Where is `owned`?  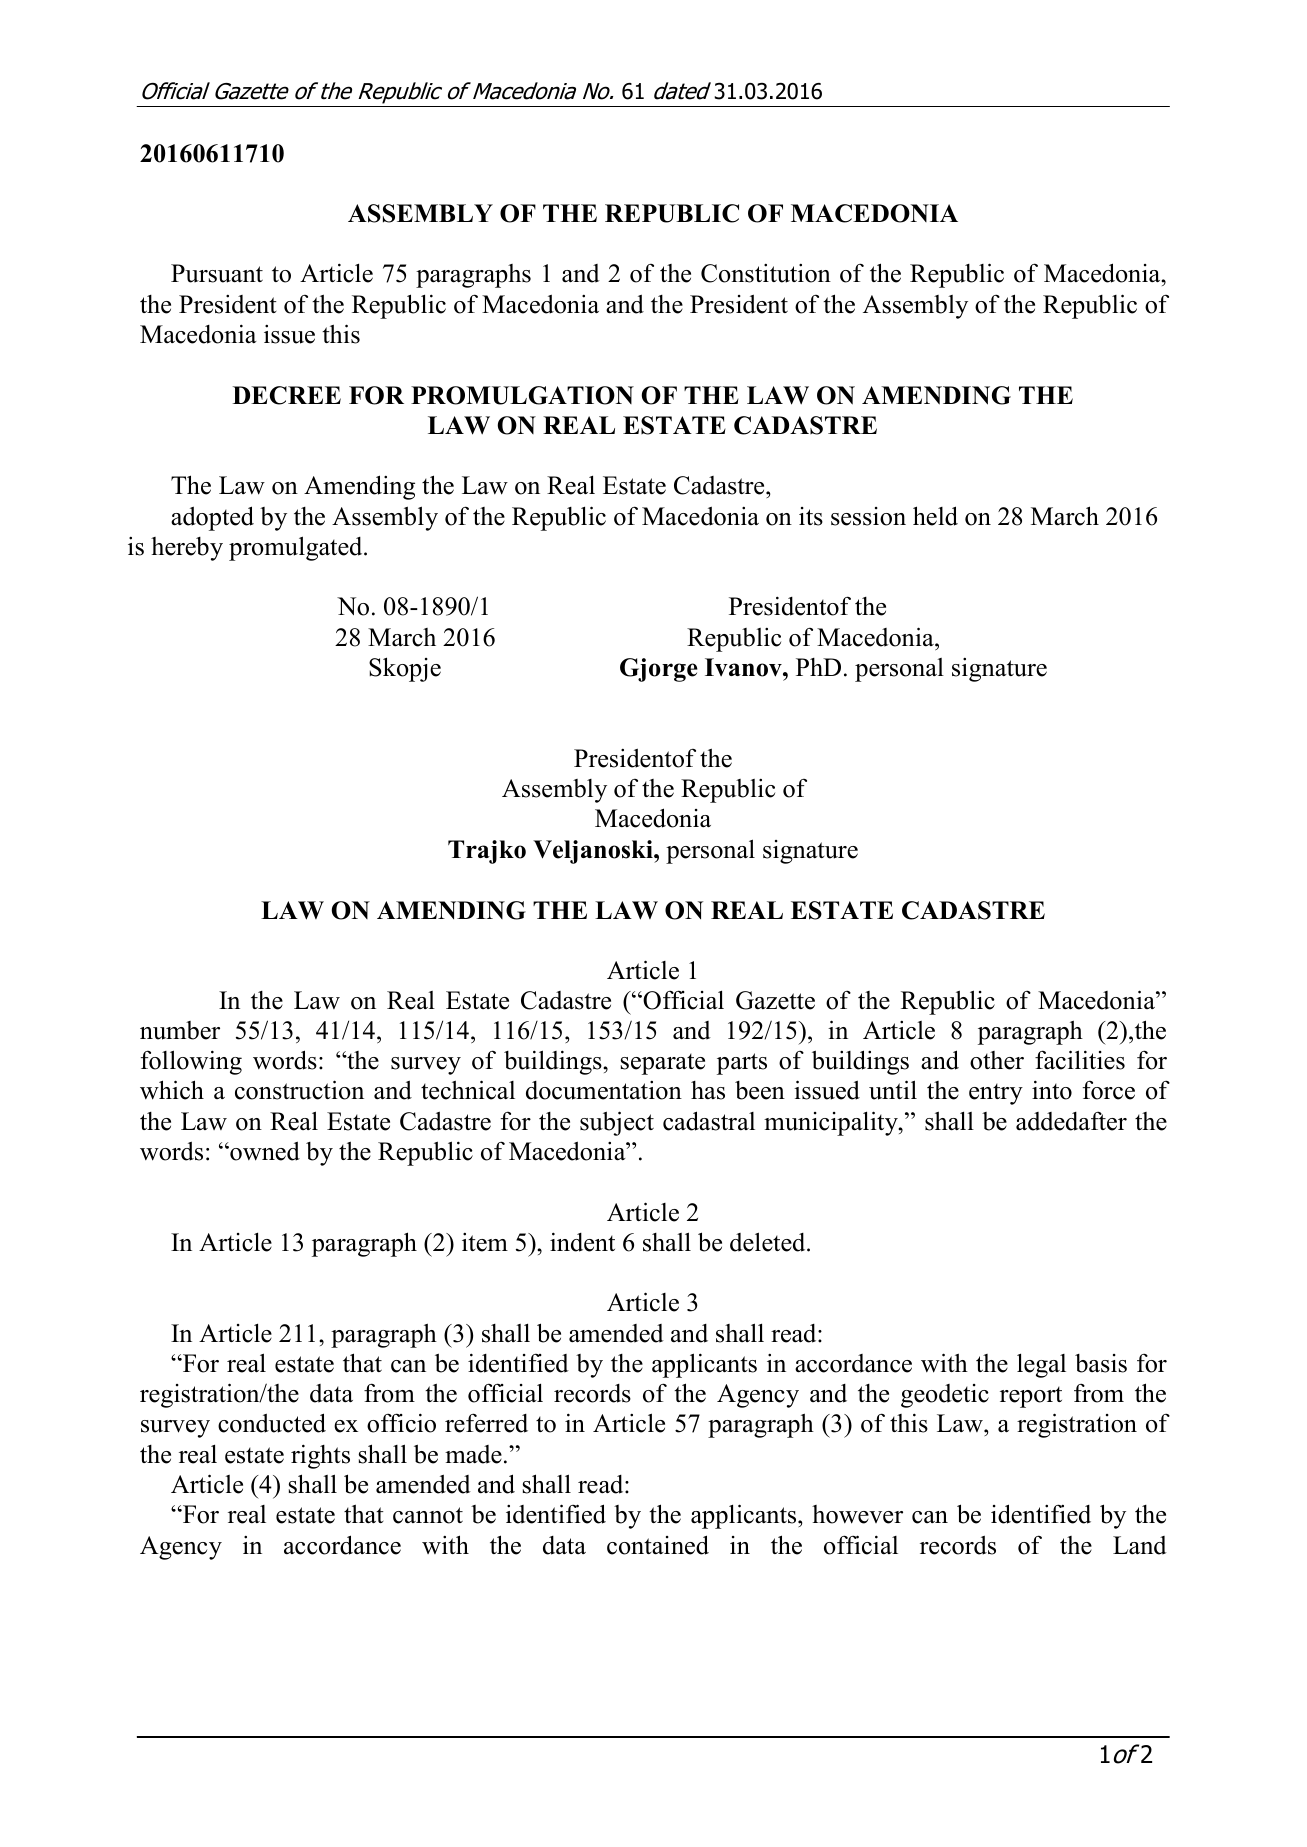 owned is located at coordinates (264, 1151).
